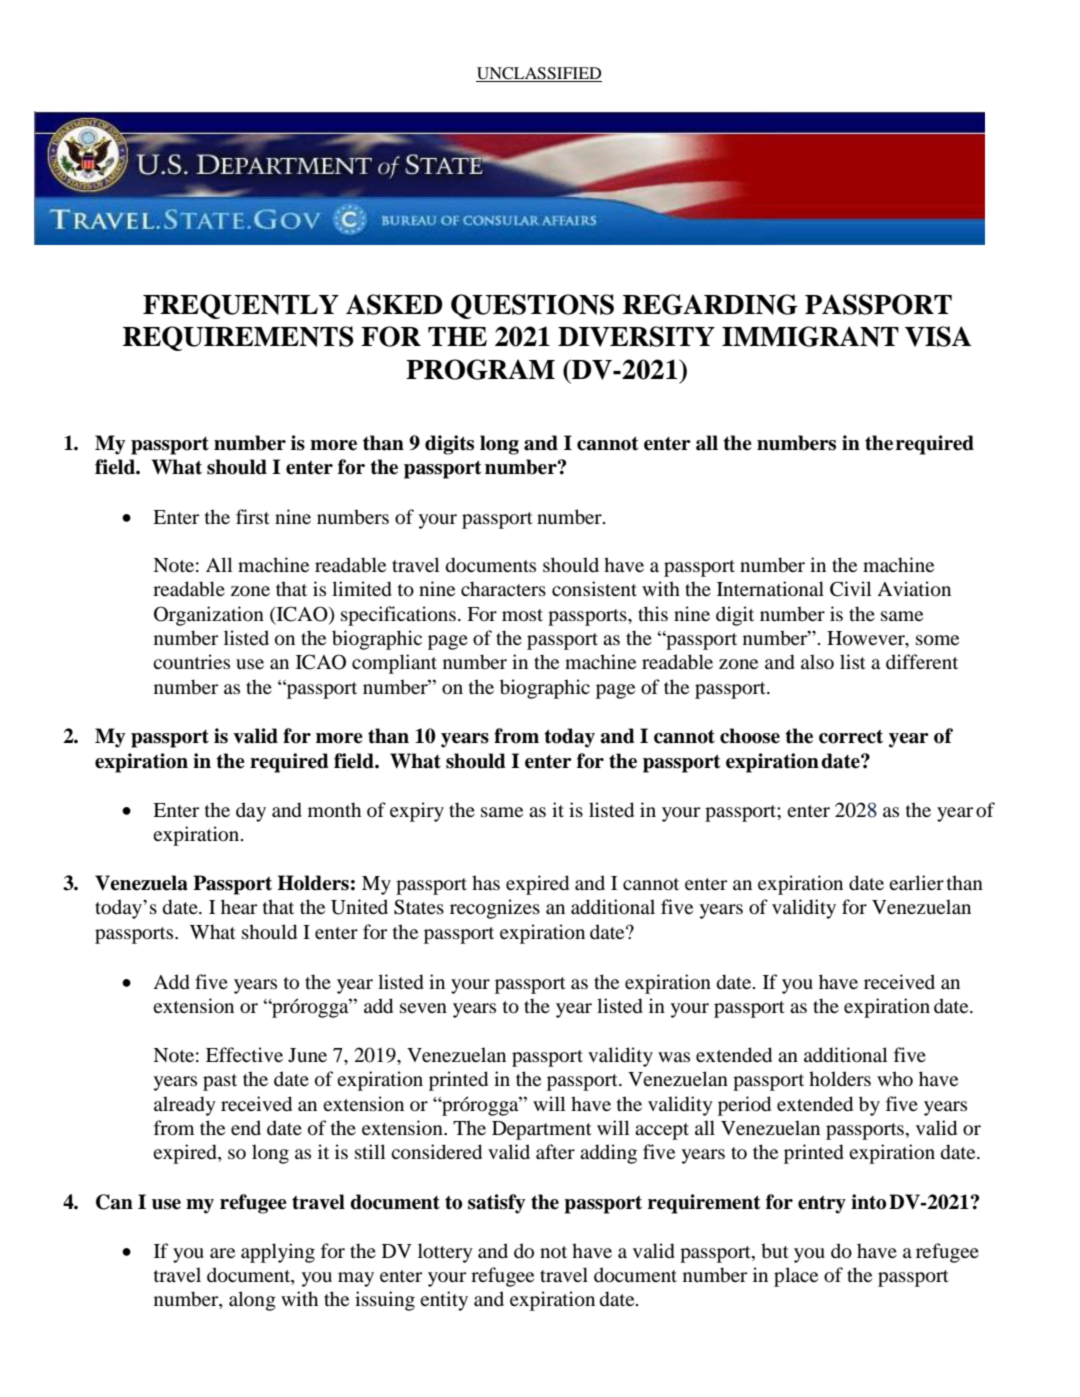  I want to click on REGARDING, so click(710, 304).
